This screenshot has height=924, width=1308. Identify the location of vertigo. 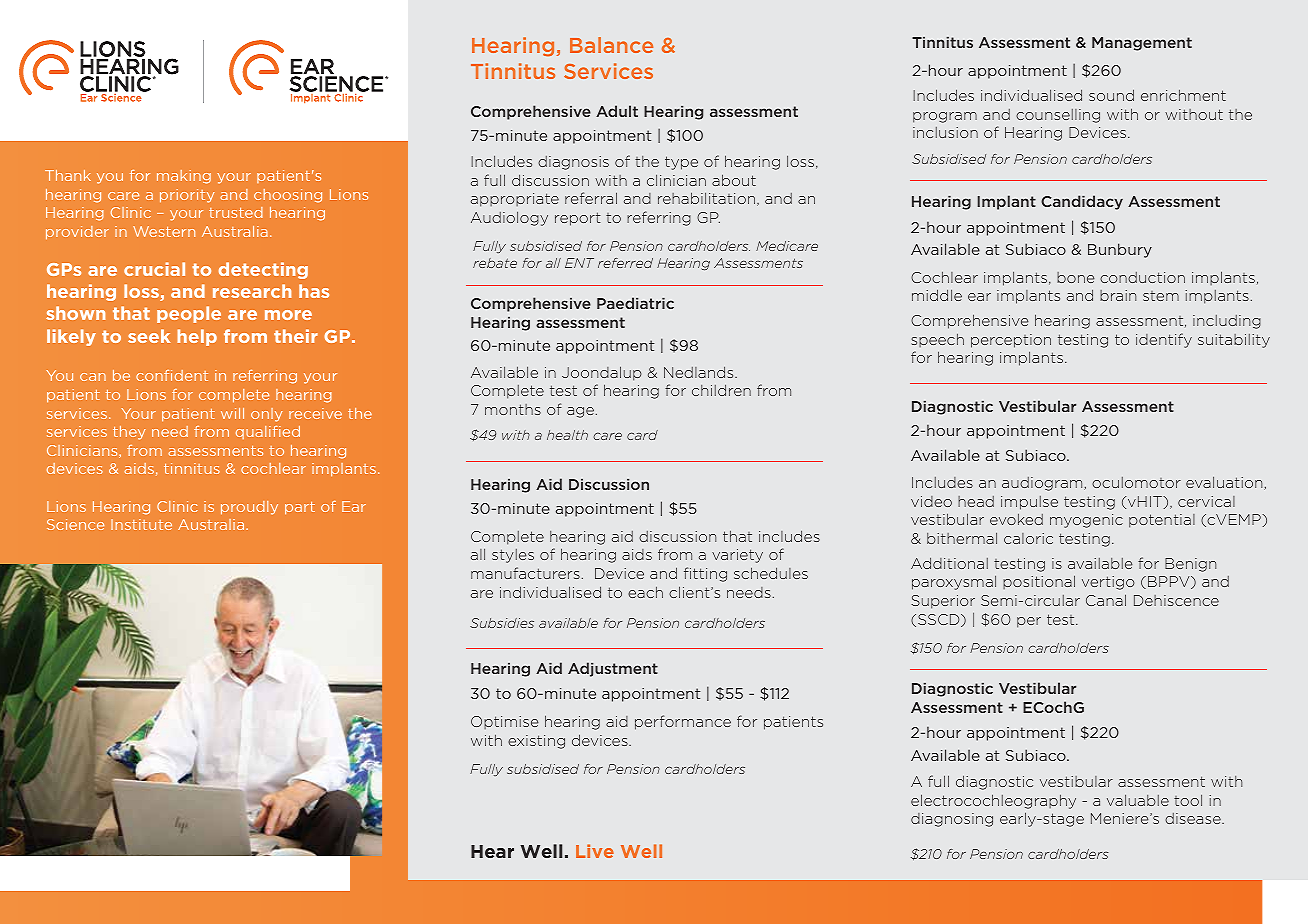
(1108, 583).
